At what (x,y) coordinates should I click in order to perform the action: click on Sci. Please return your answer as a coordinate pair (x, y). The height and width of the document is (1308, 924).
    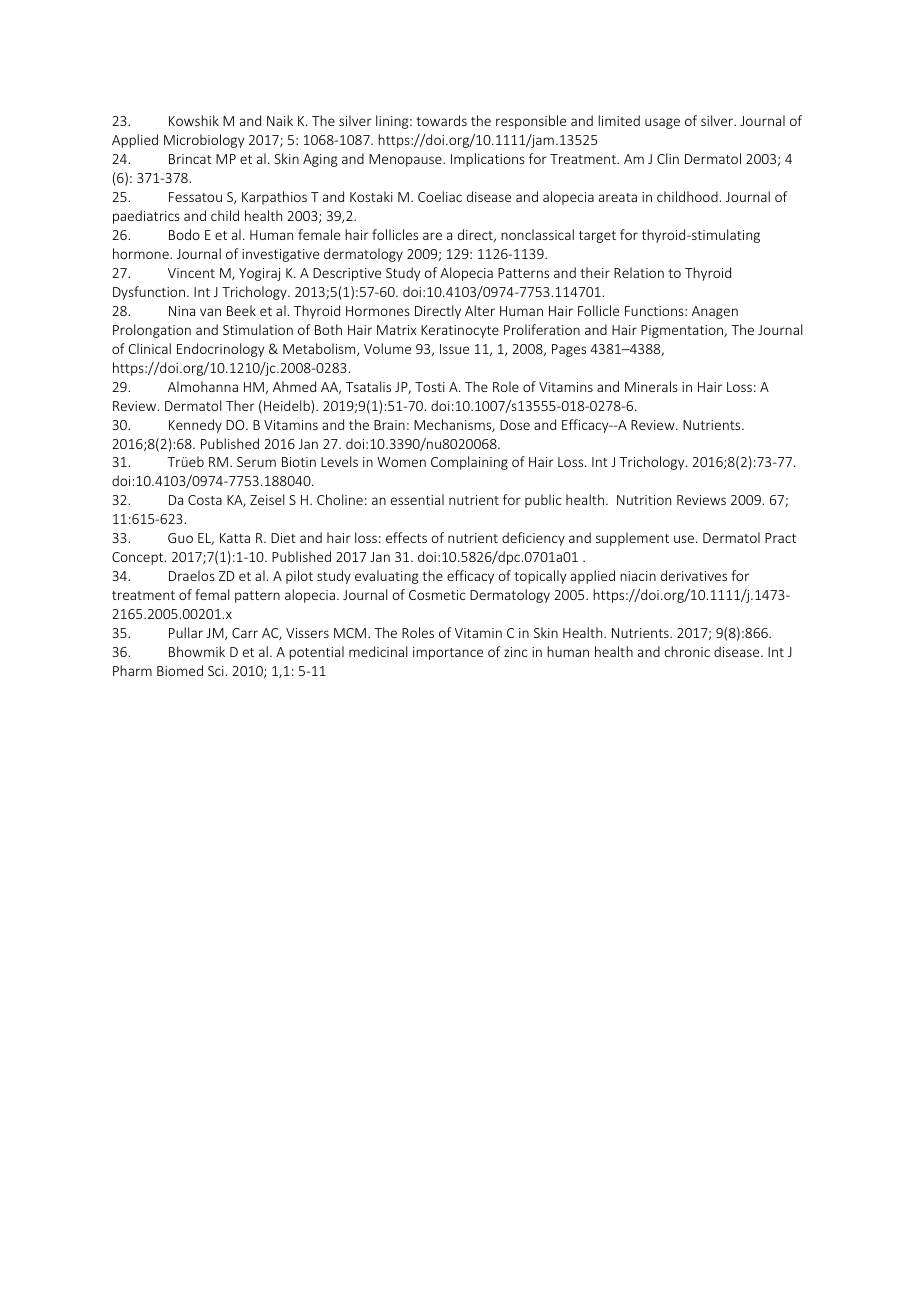
    Looking at the image, I should click on (216, 671).
